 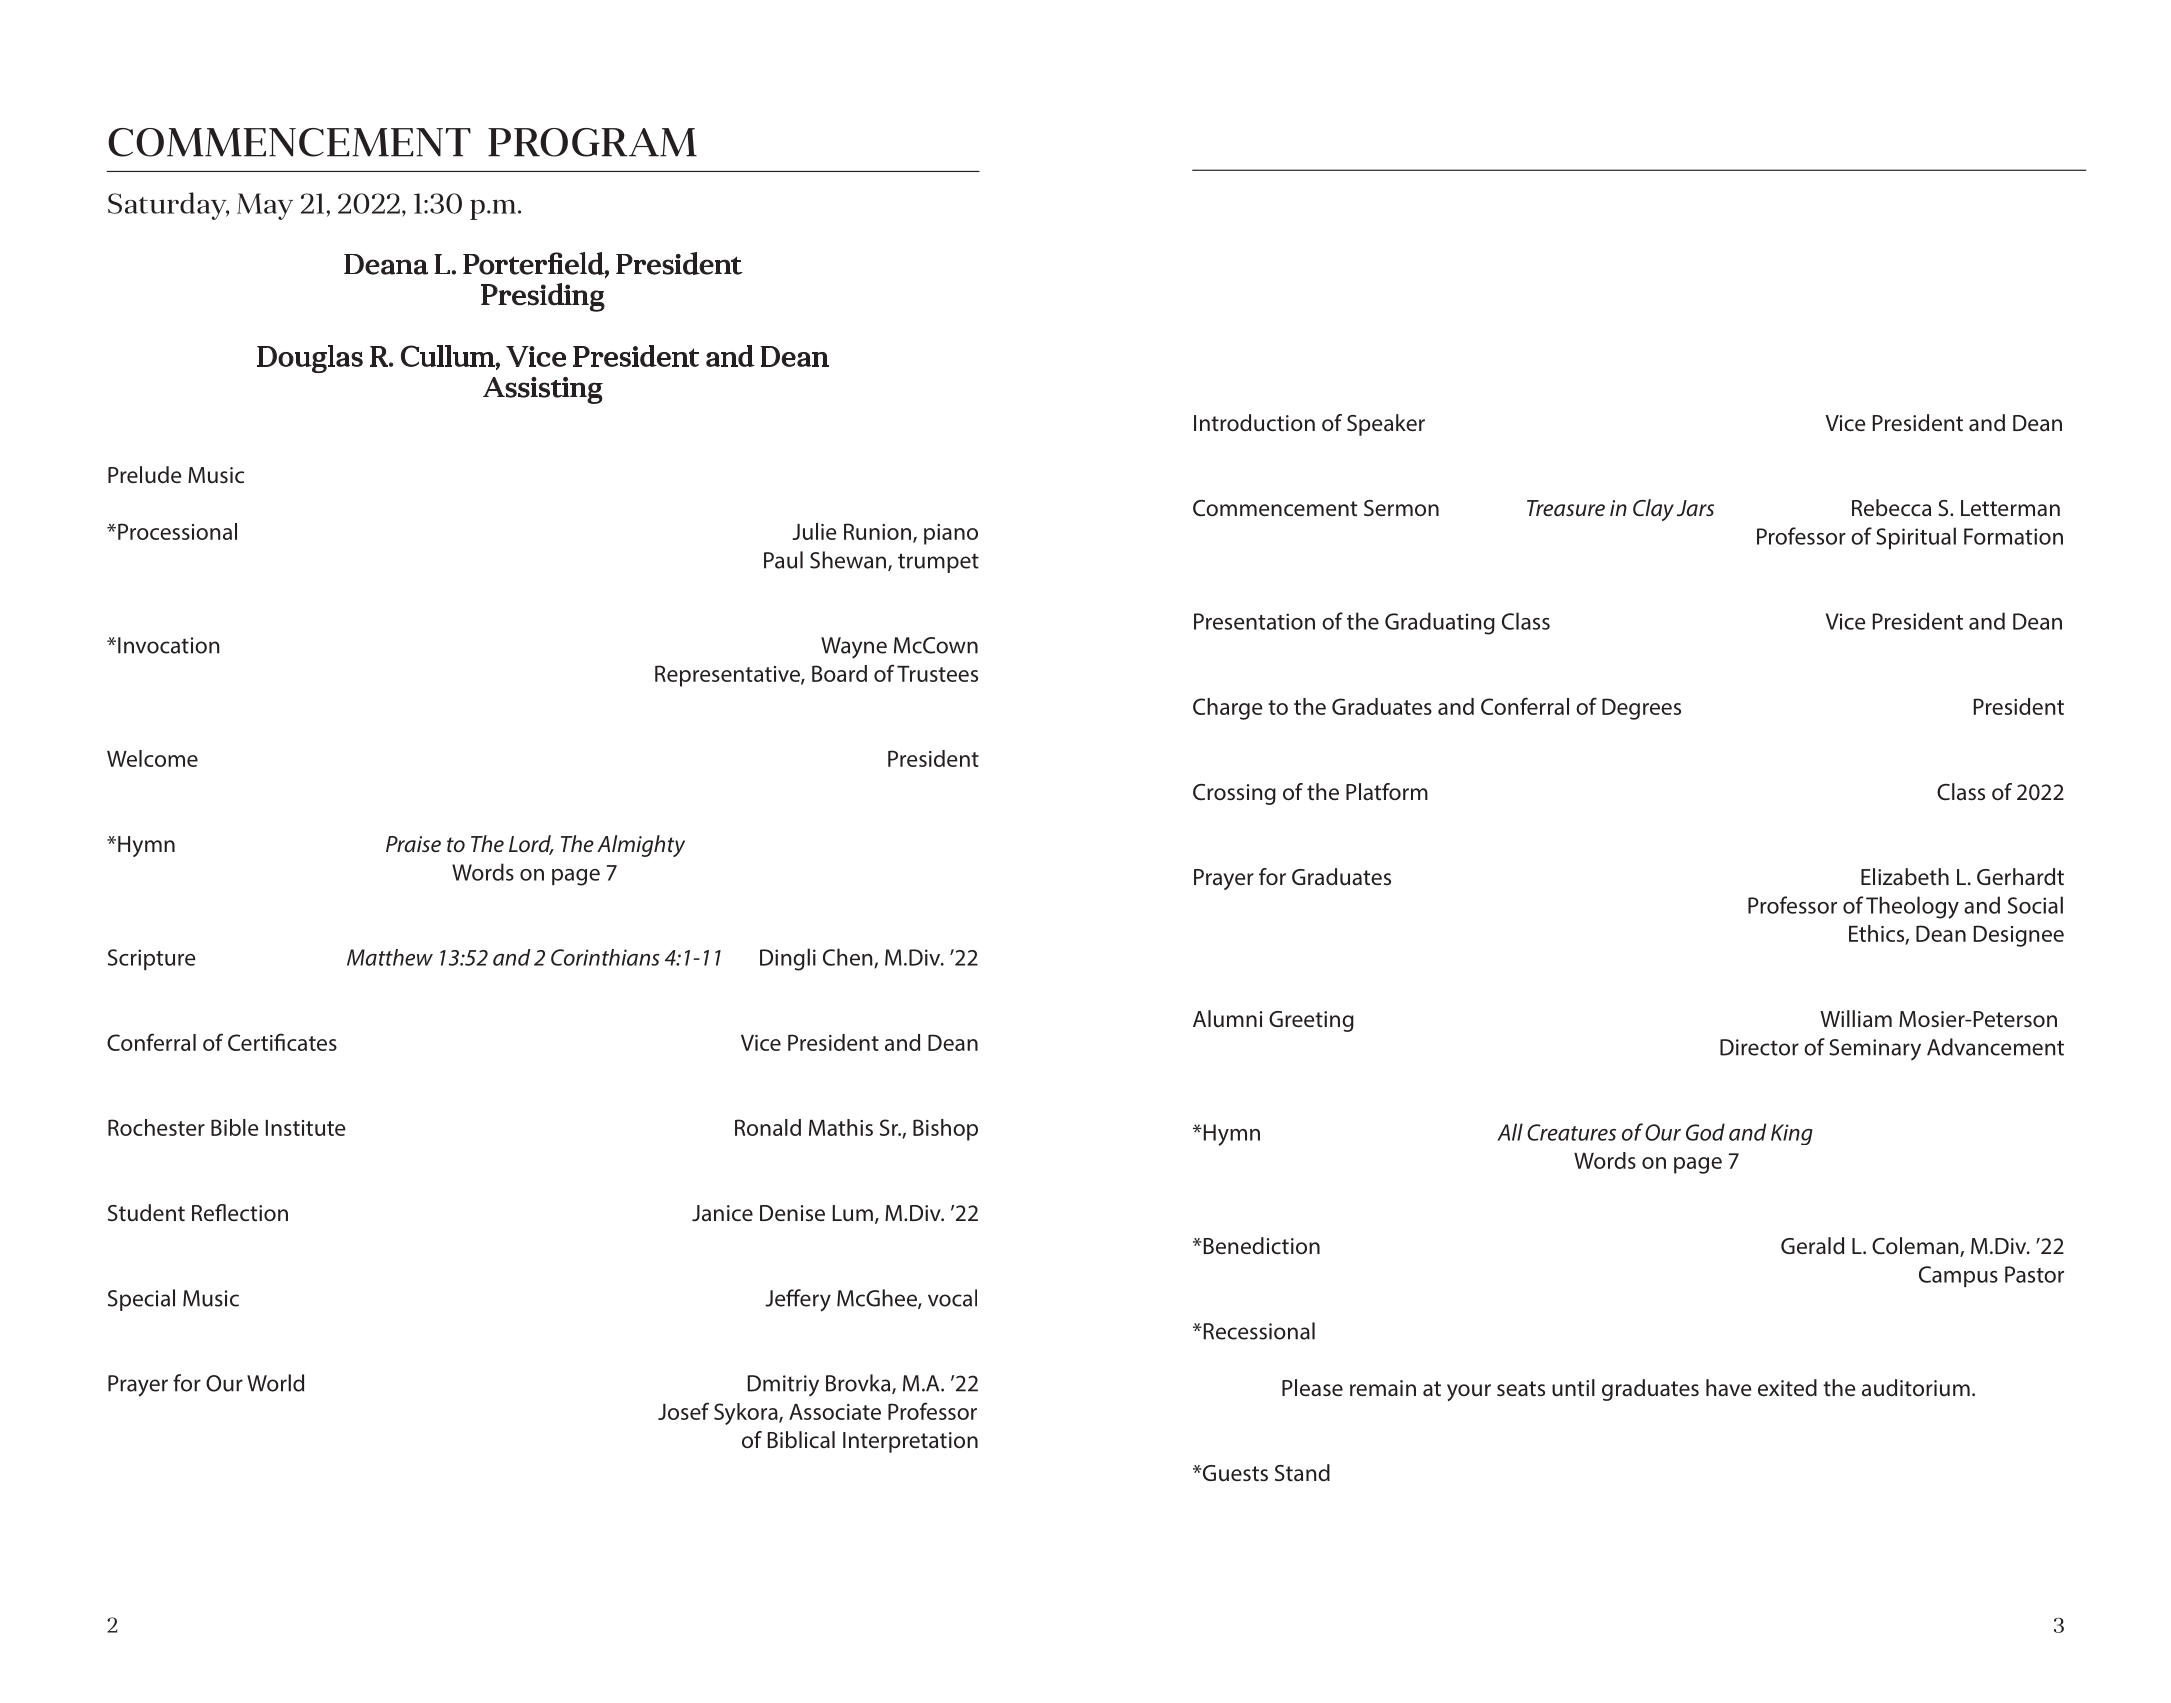 I want to click on Crossing, so click(x=1234, y=794).
